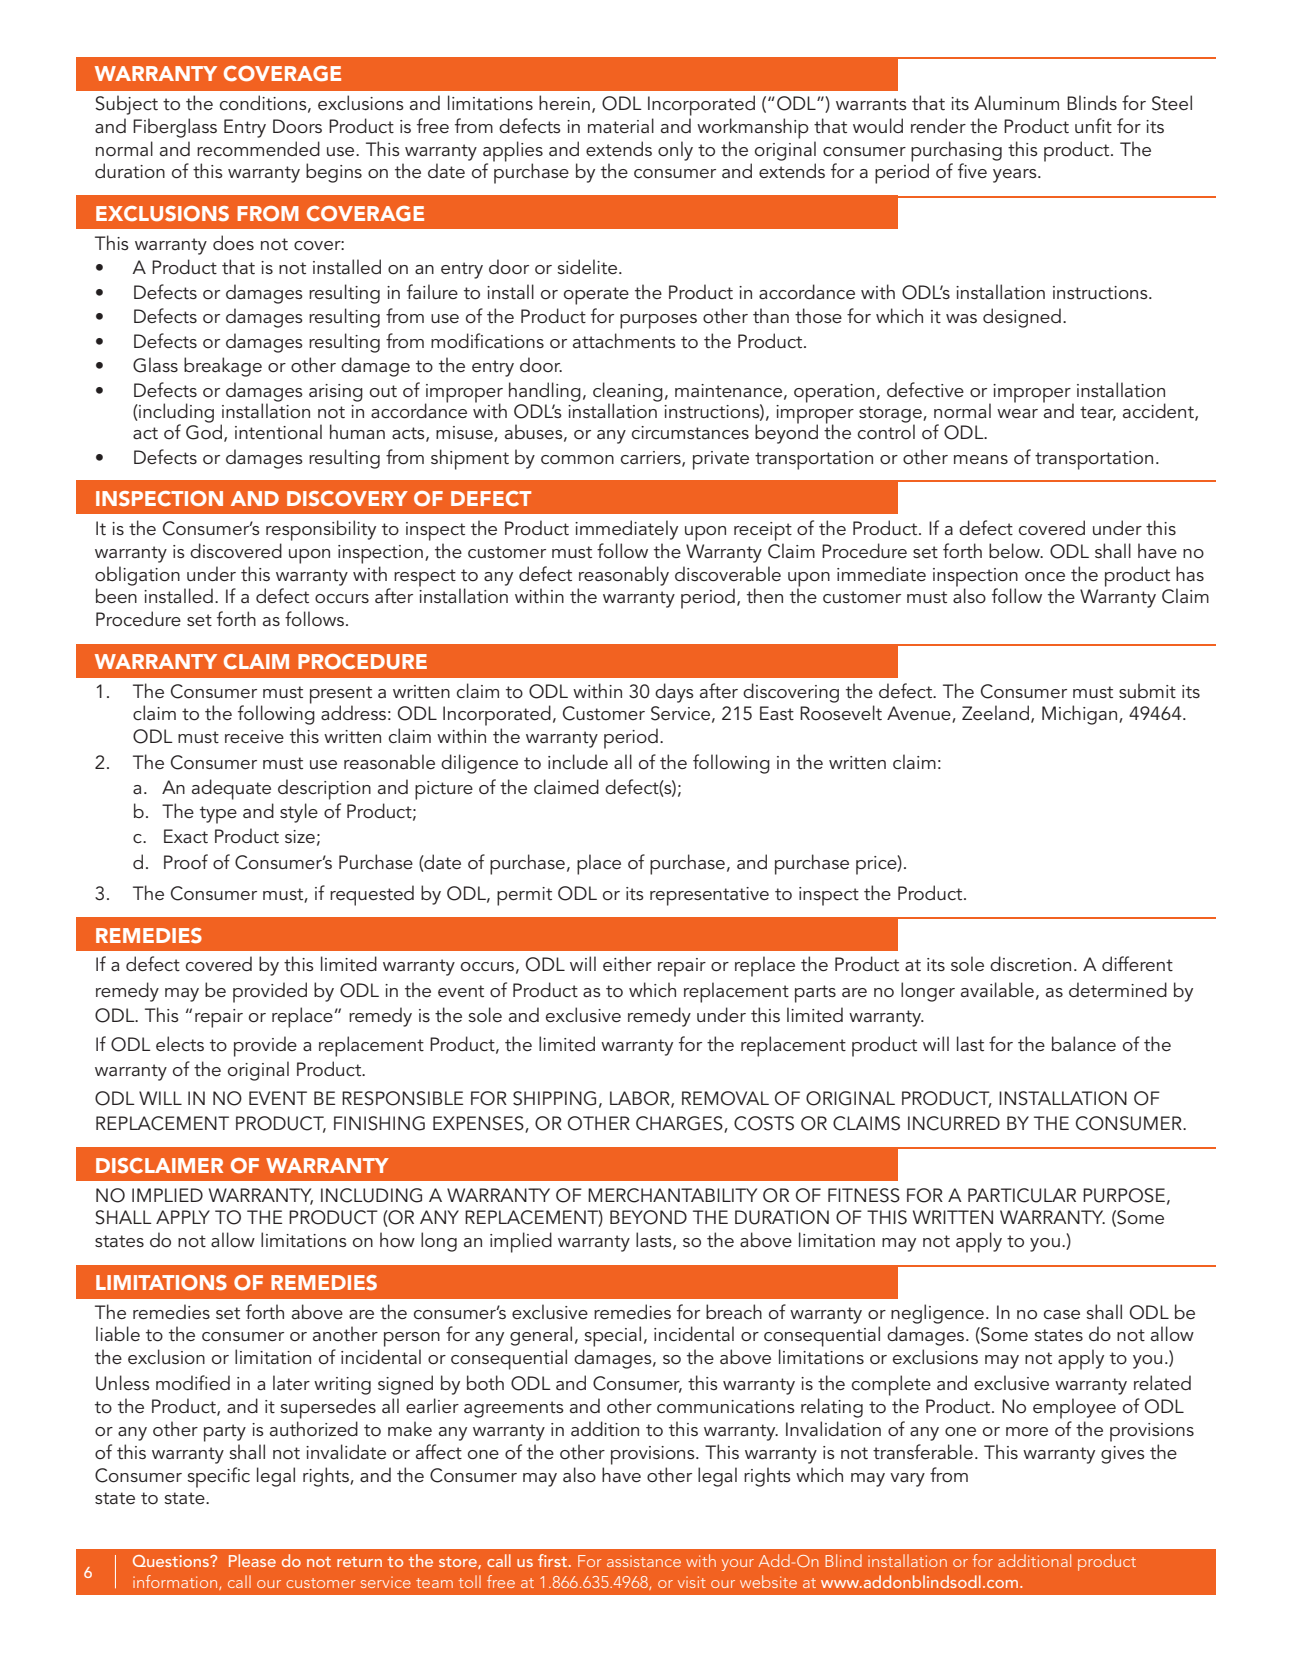 This screenshot has height=1671, width=1291. What do you see at coordinates (624, 576) in the screenshot?
I see `reasonably` at bounding box center [624, 576].
